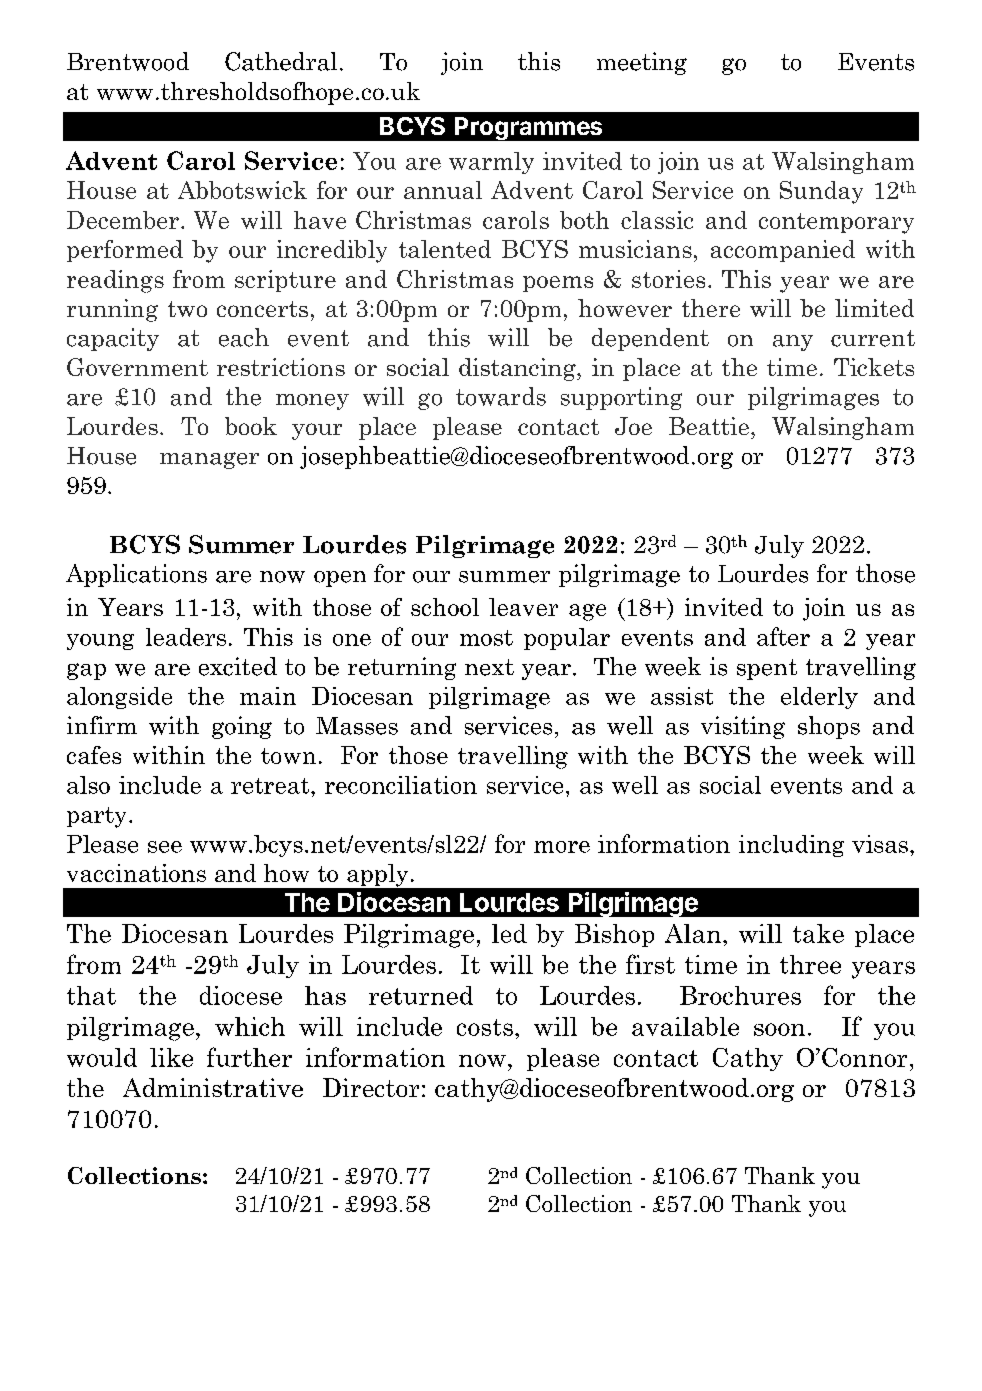 The width and height of the screenshot is (982, 1391). I want to click on December, so click(123, 220).
